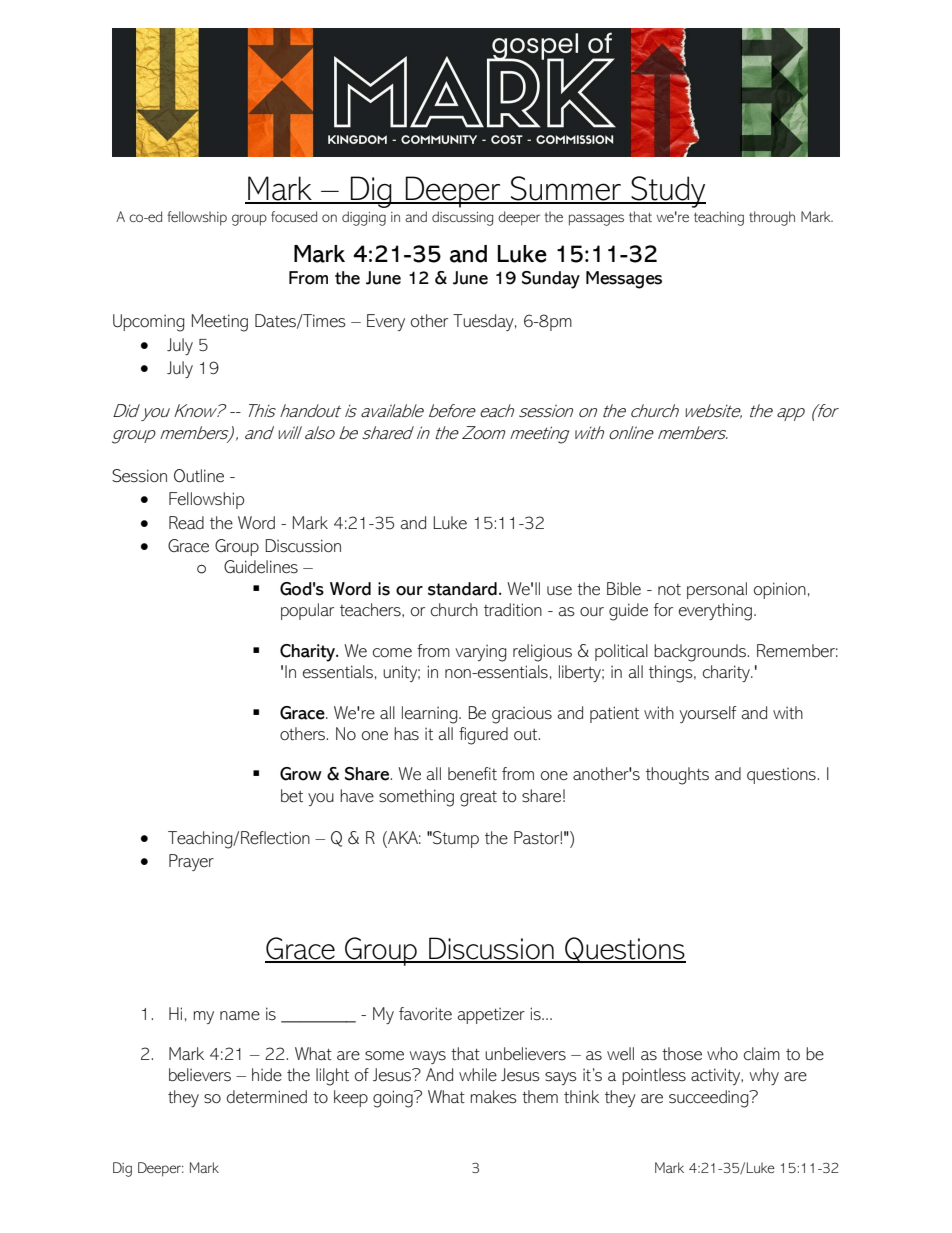  I want to click on Study, so click(667, 192).
